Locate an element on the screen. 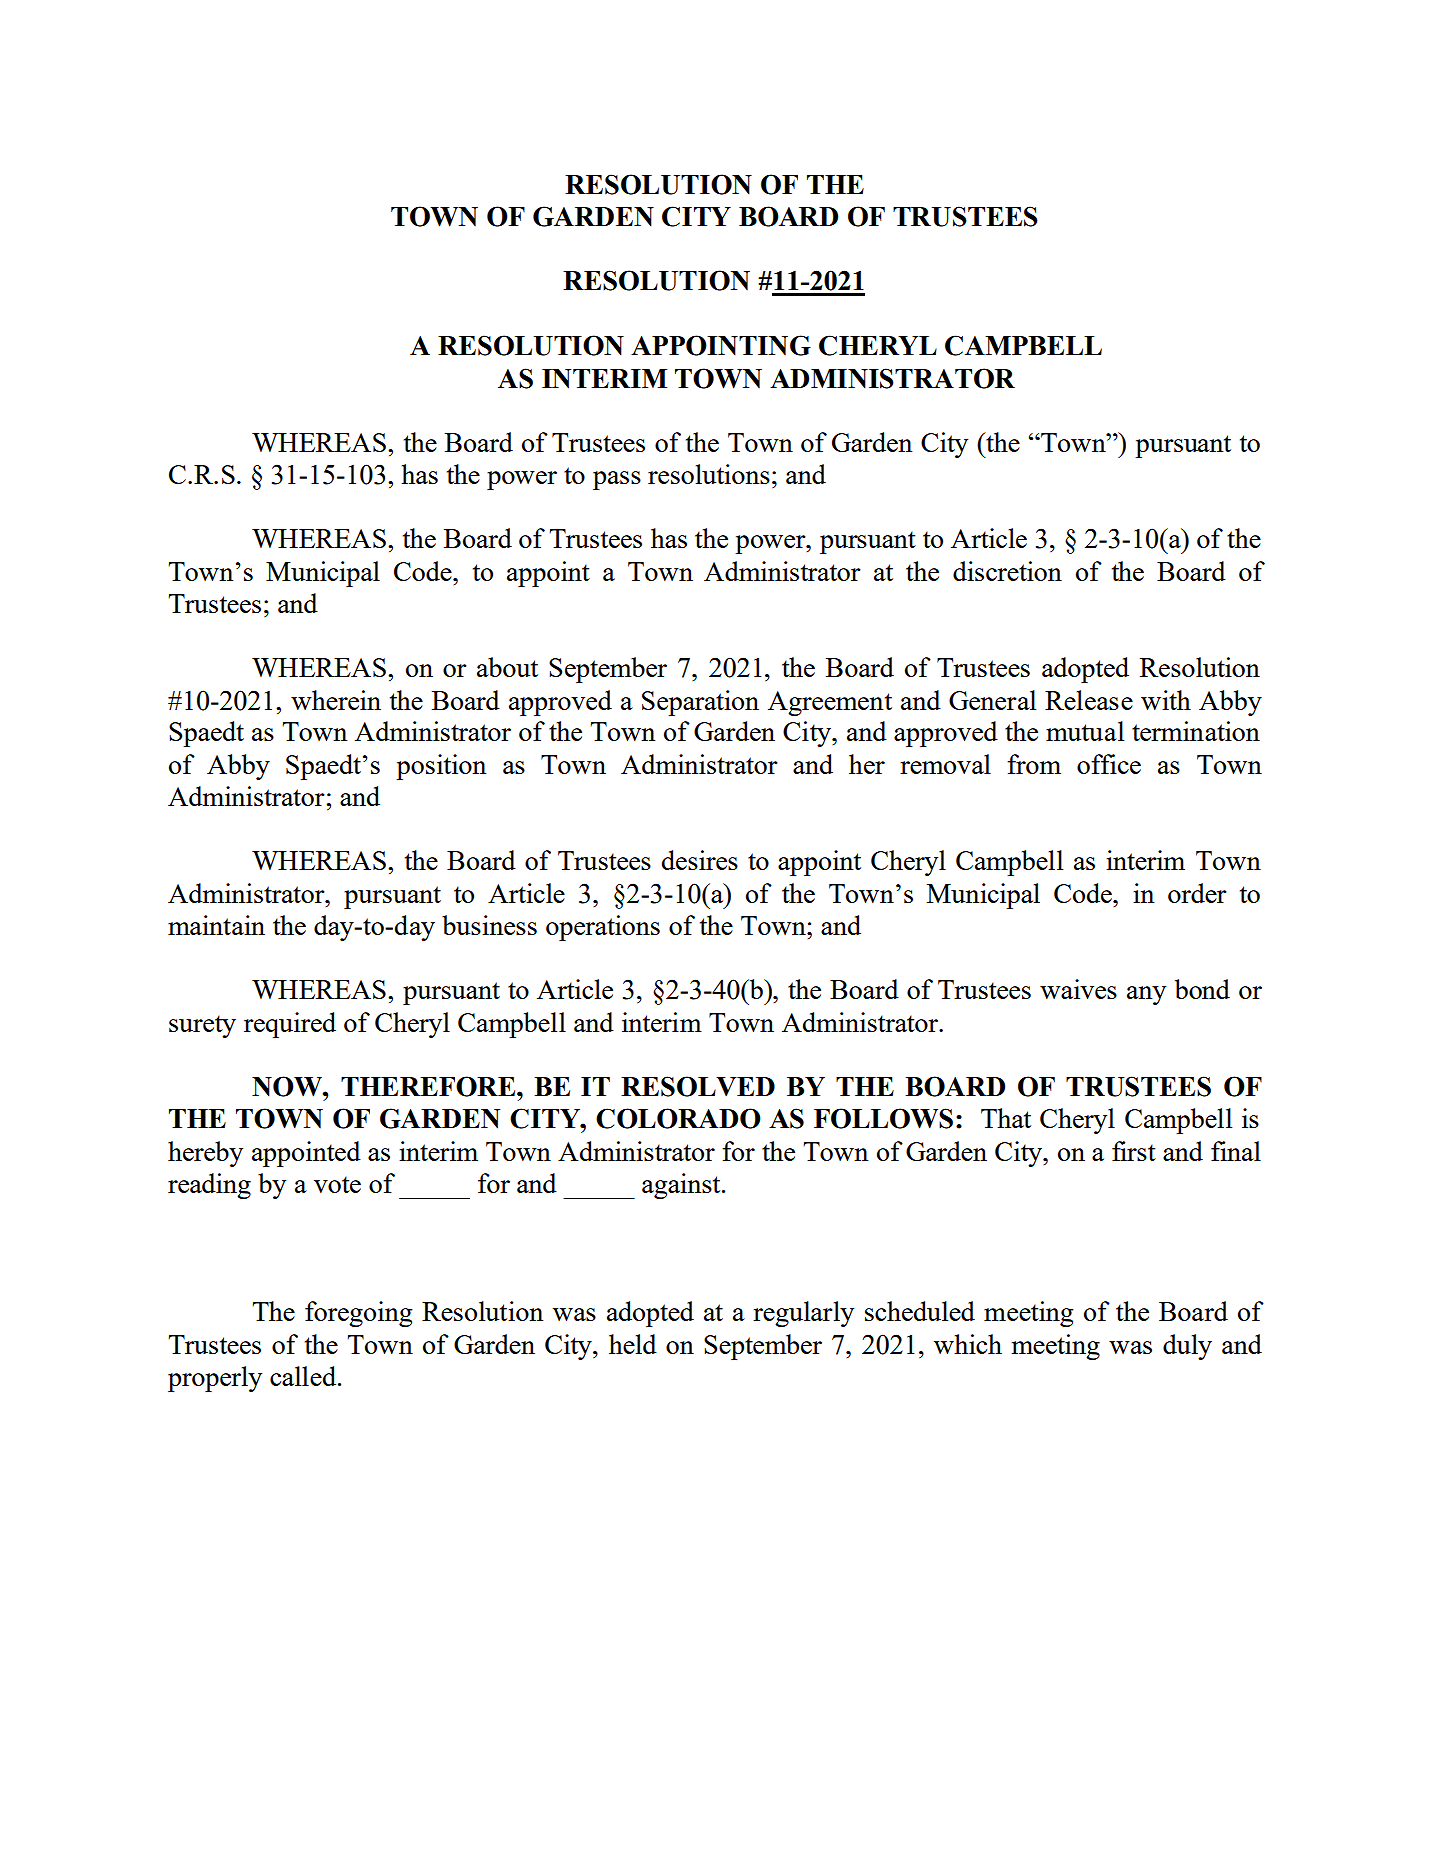 This screenshot has width=1429, height=1849. operations is located at coordinates (603, 928).
